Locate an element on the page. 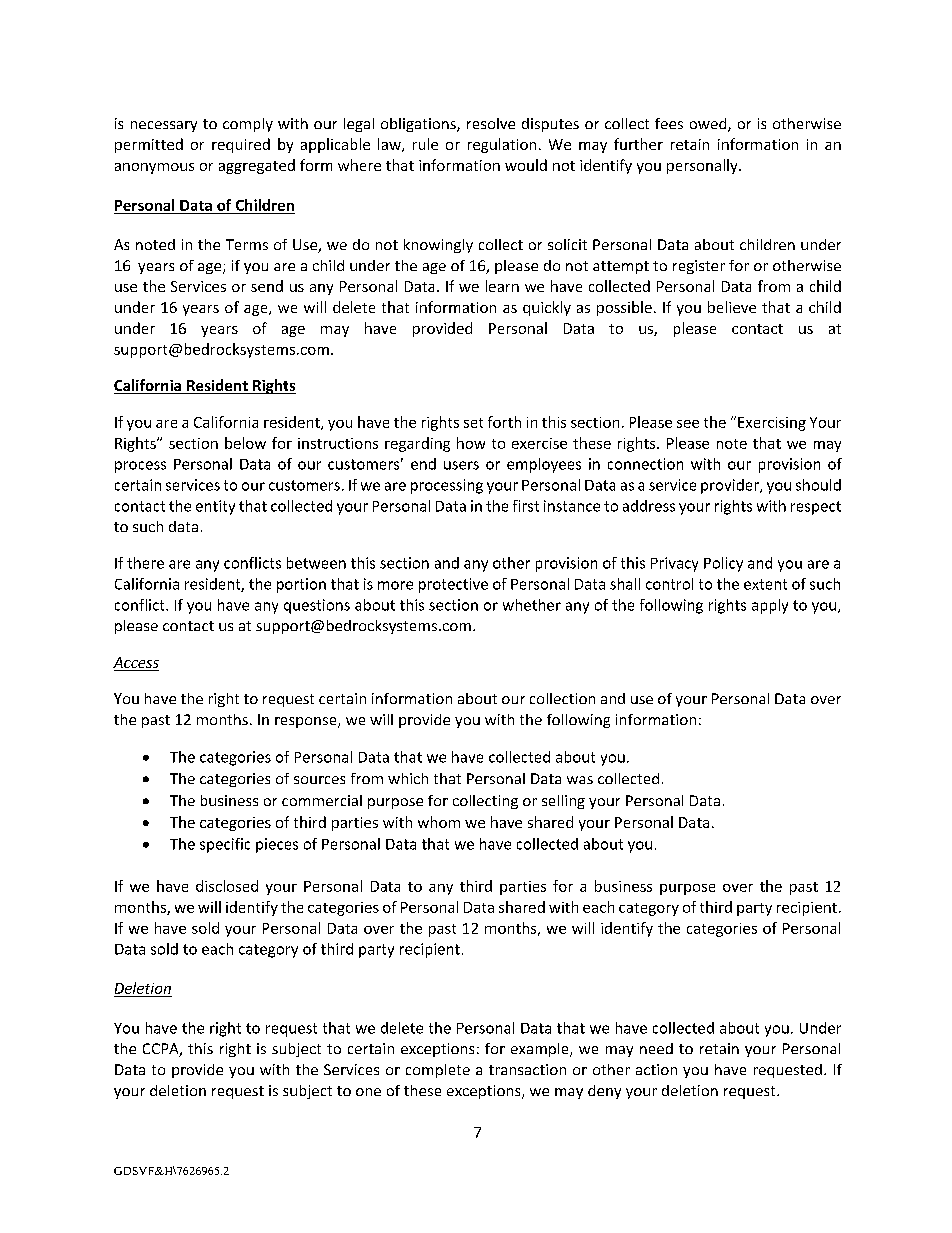 This page has height=1233, width=952. was is located at coordinates (580, 780).
